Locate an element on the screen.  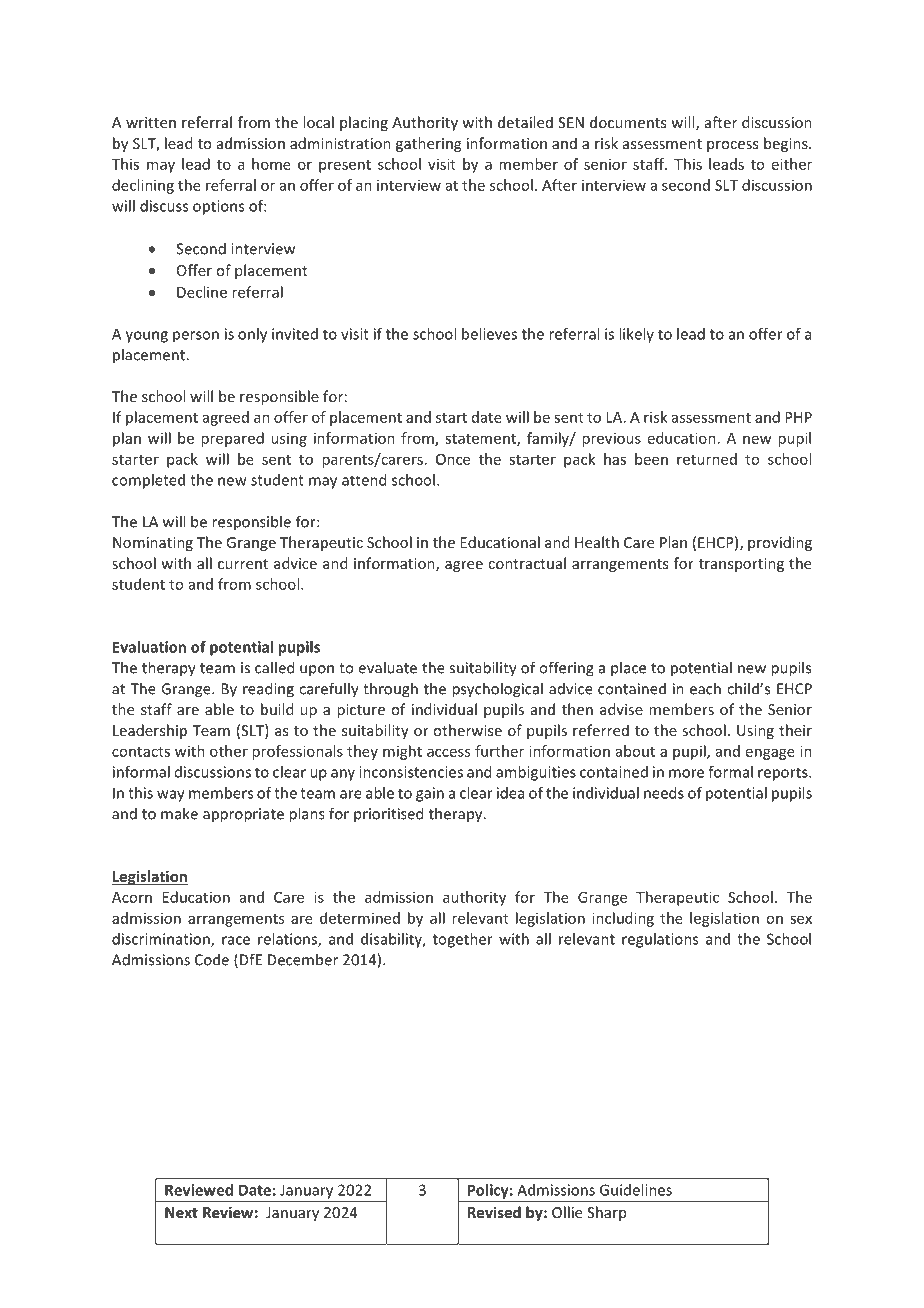
Next is located at coordinates (181, 1212).
